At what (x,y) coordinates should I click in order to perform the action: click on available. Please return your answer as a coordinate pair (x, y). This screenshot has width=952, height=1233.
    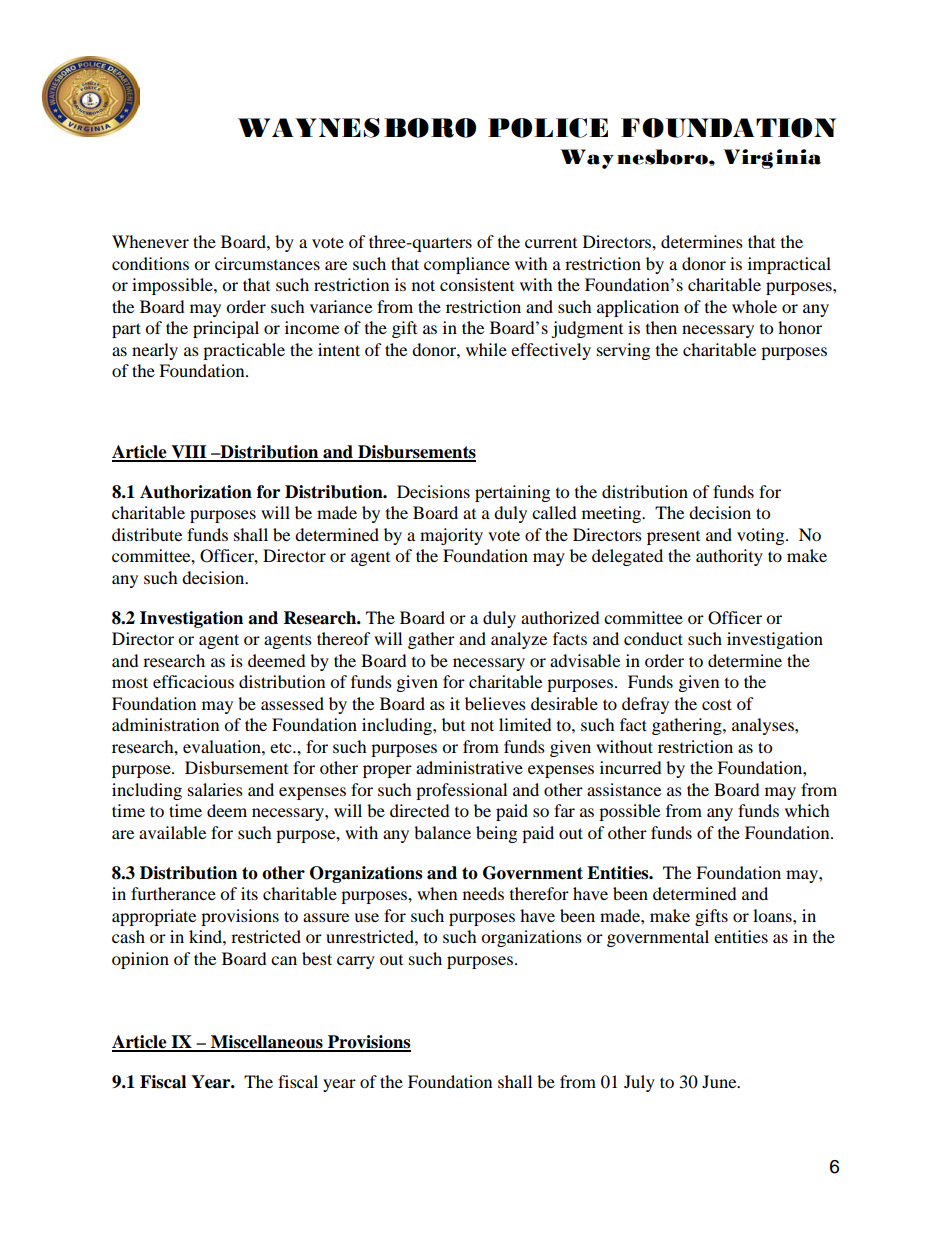
    Looking at the image, I should click on (172, 832).
